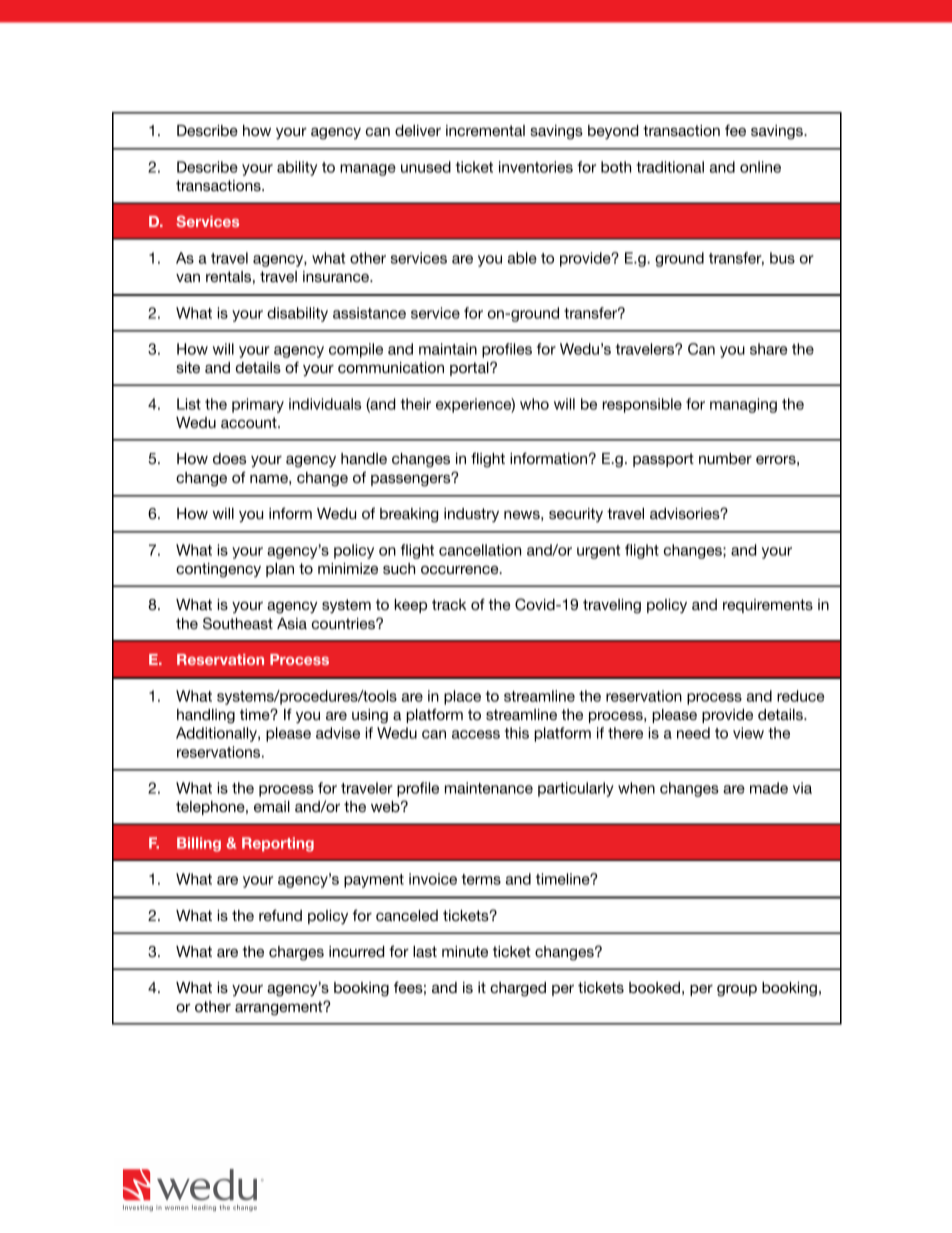 This screenshot has height=1233, width=952. Describe the element at coordinates (465, 951) in the screenshot. I see `minute` at that location.
